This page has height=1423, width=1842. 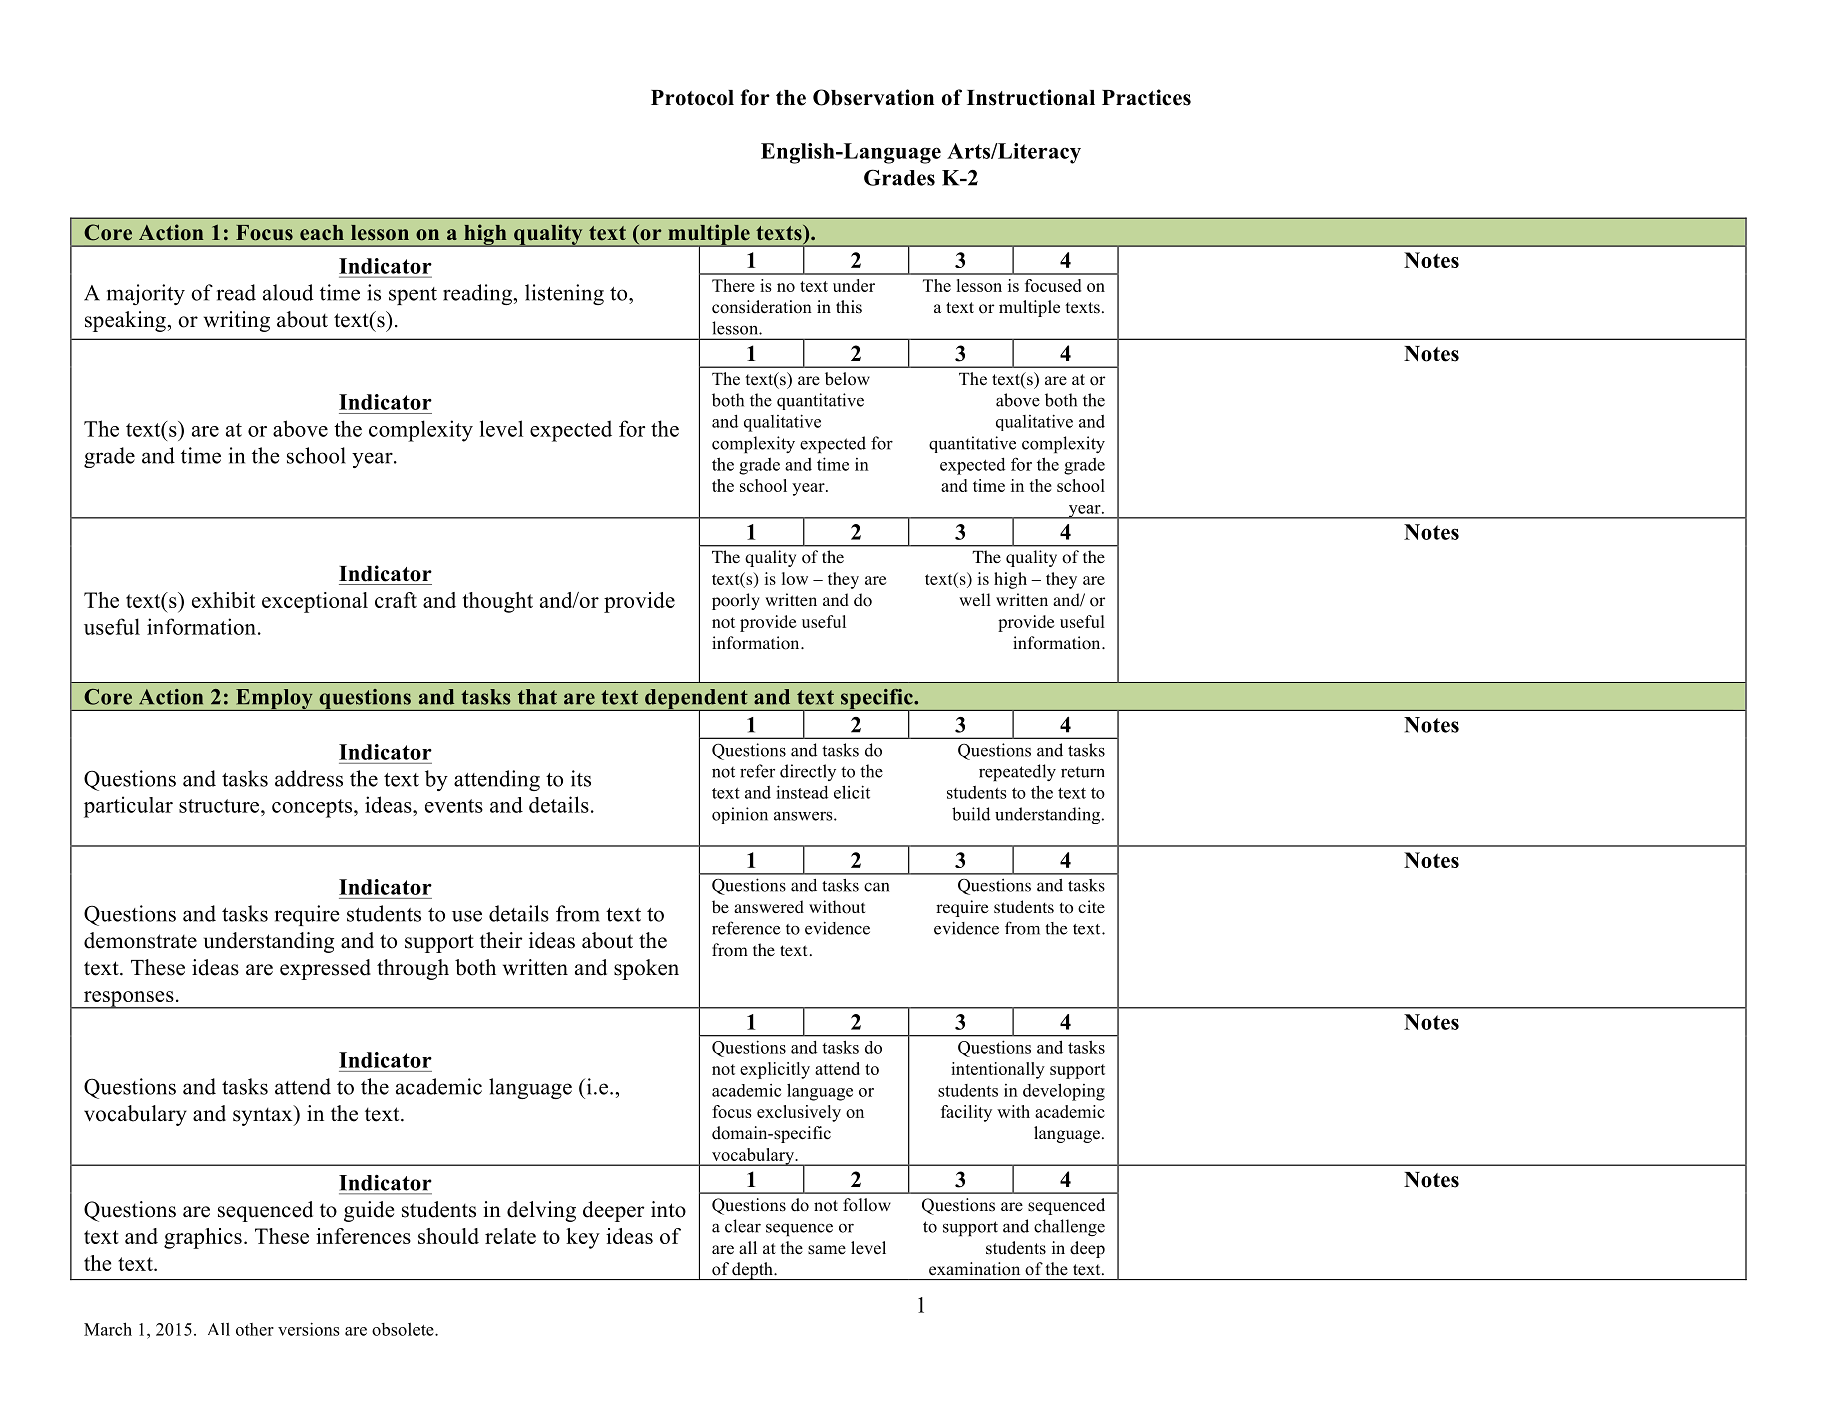 What do you see at coordinates (847, 379) in the page?
I see `below` at bounding box center [847, 379].
